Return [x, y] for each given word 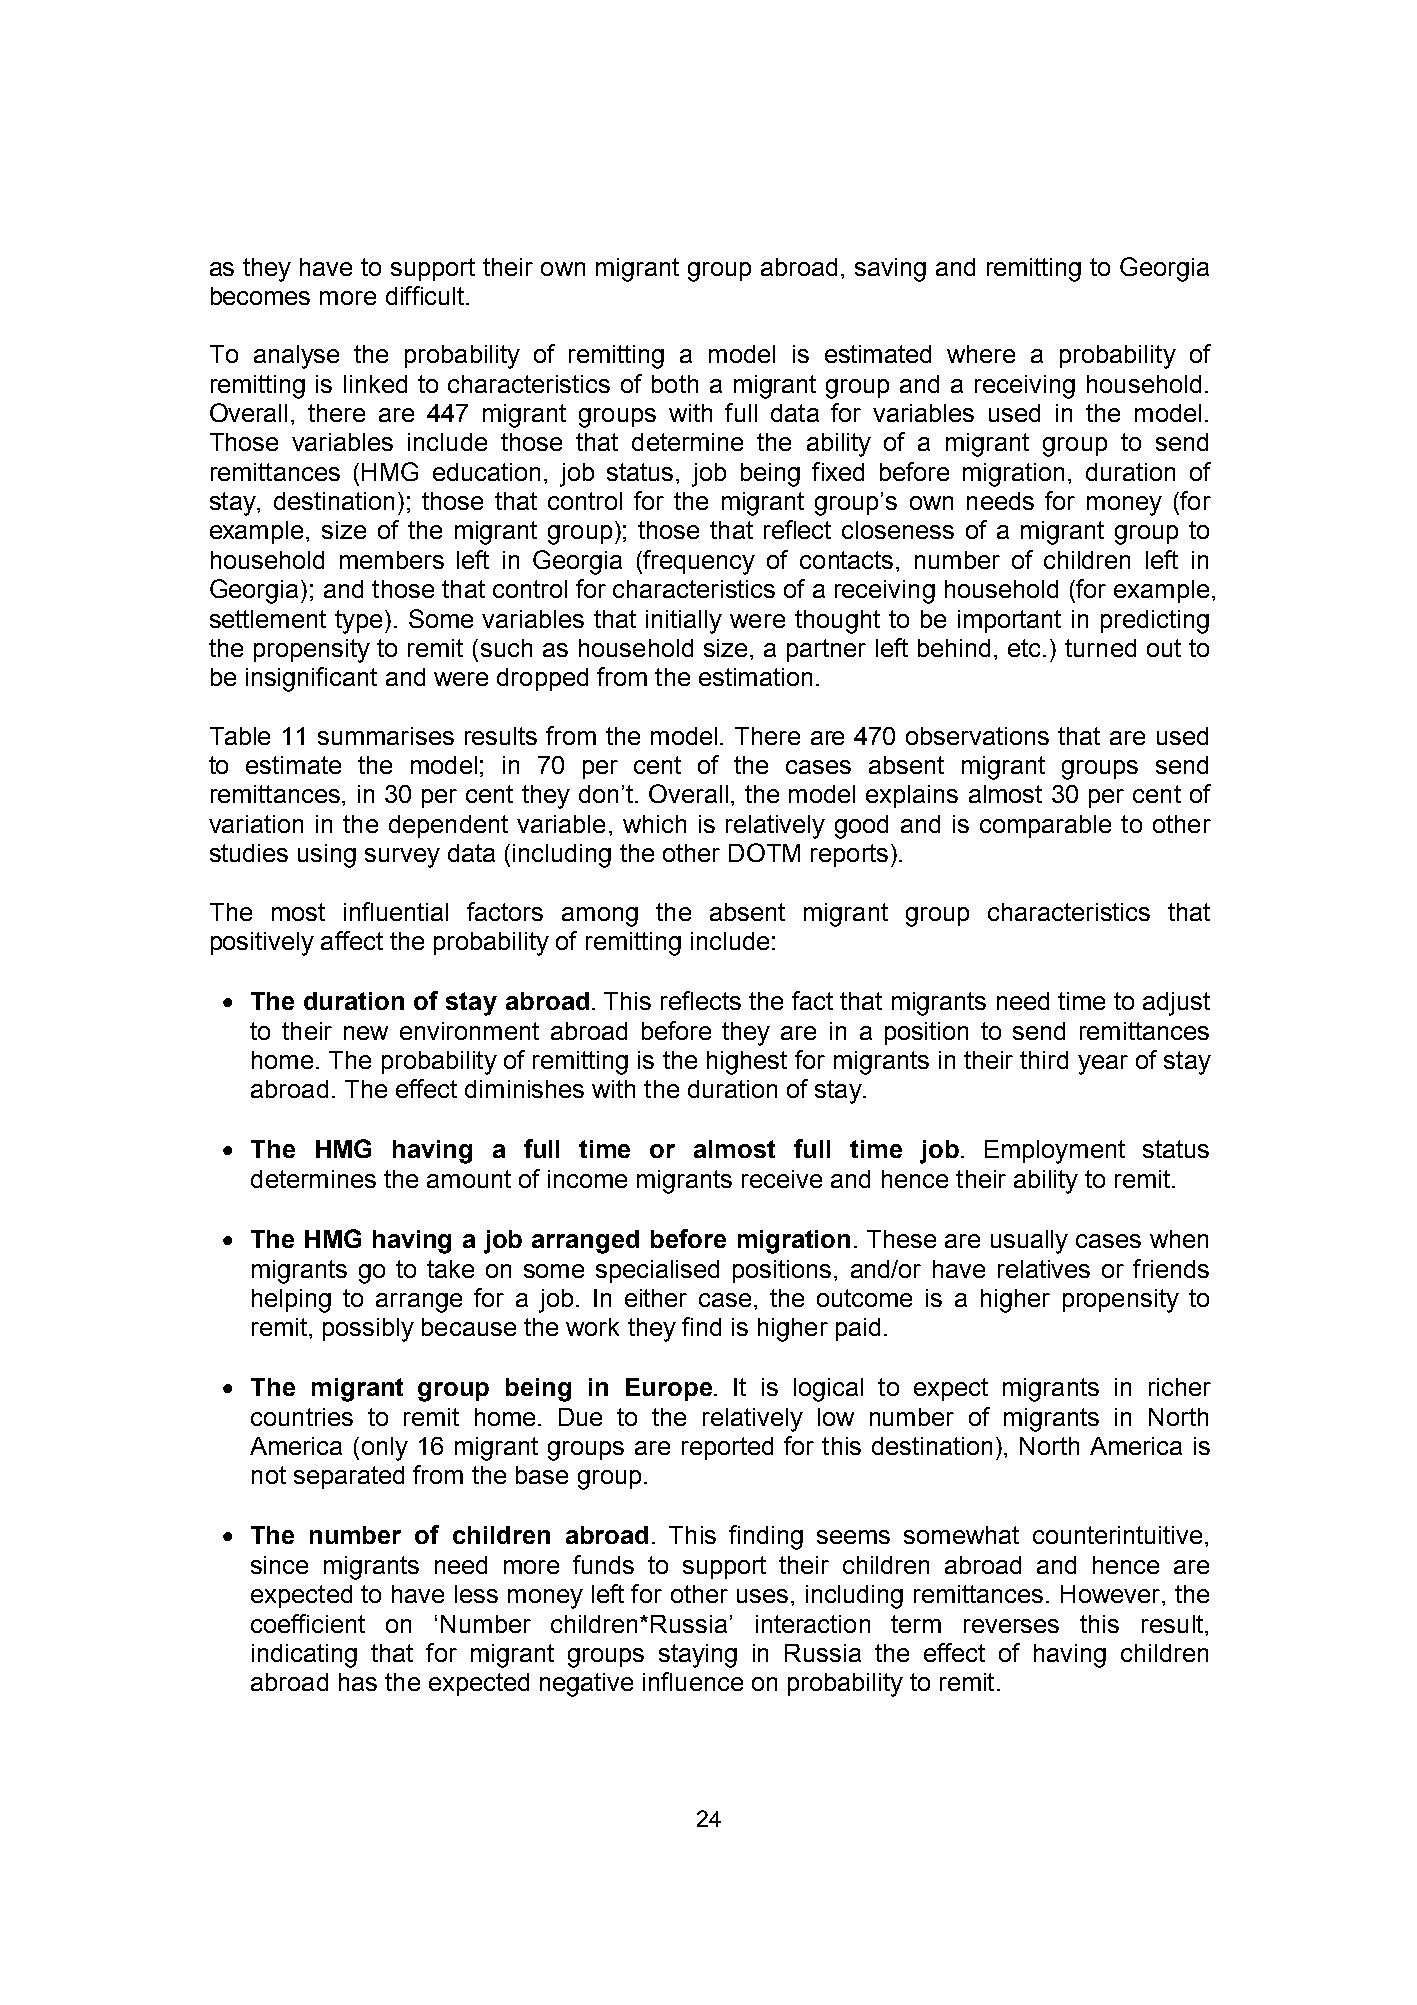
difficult [425, 295]
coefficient [308, 1623]
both [675, 384]
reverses [1011, 1626]
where [981, 354]
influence [693, 1681]
